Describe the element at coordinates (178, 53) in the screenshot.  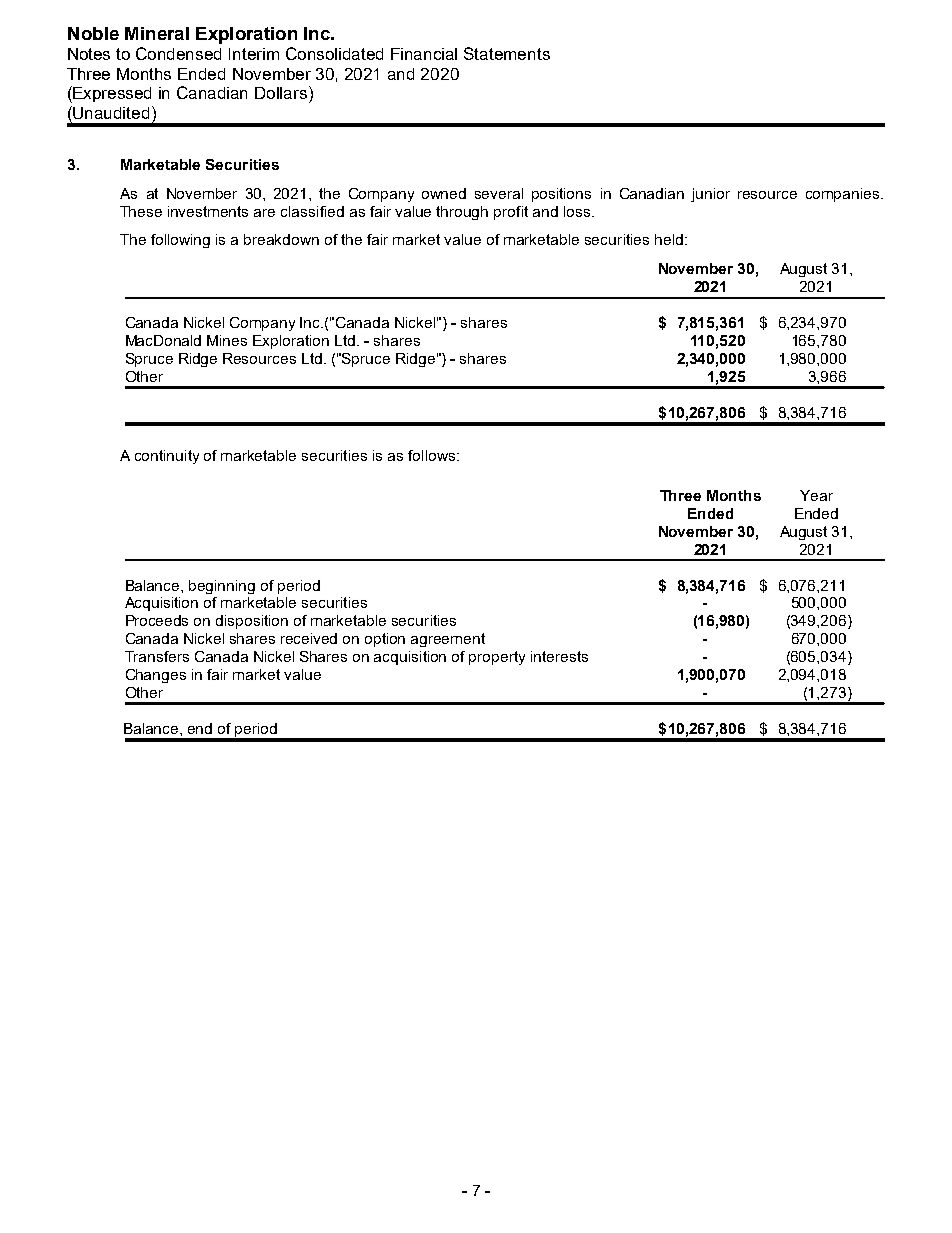
I see `Condensed` at that location.
